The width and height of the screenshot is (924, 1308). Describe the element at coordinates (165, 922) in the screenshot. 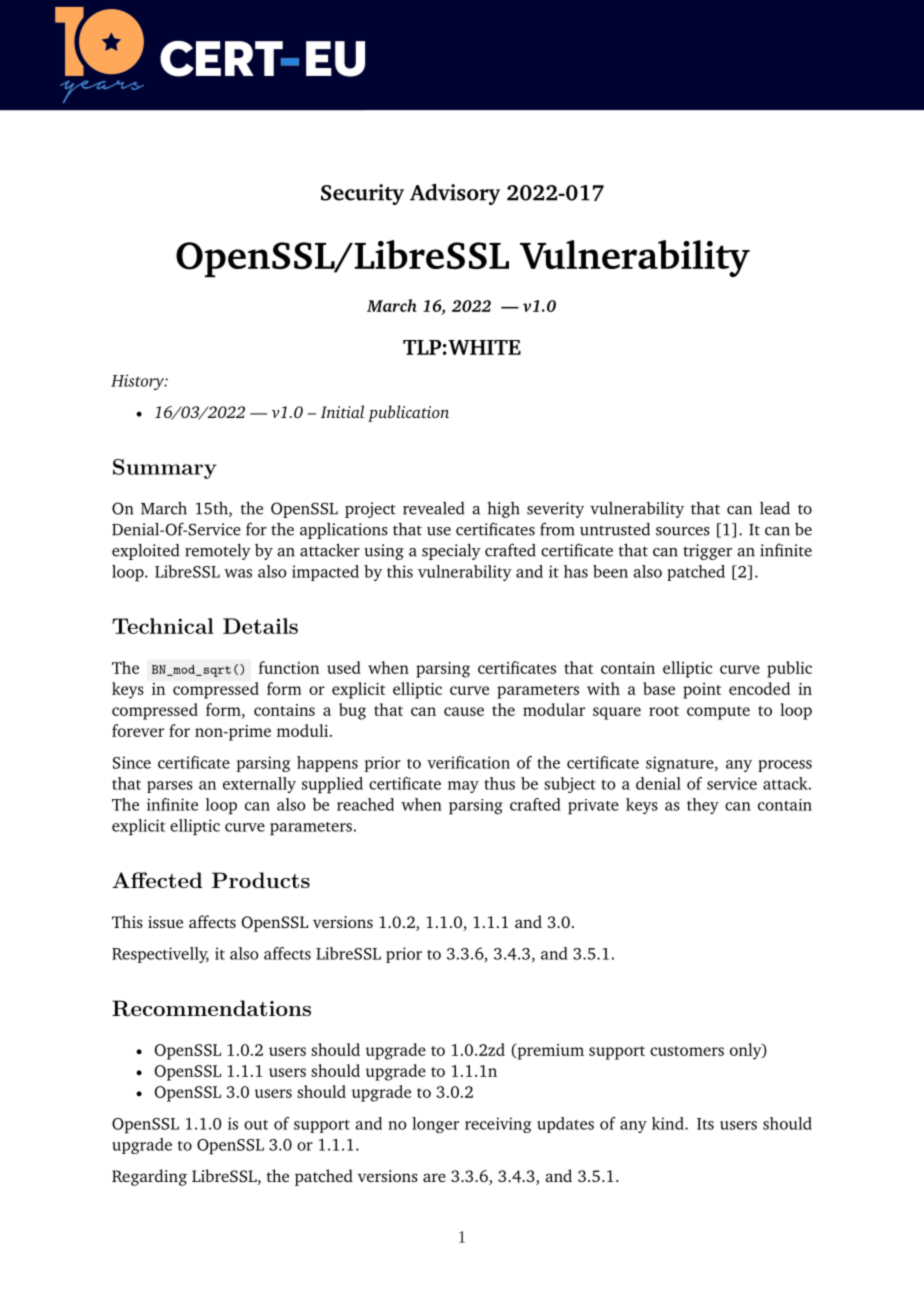

I see `issue` at that location.
